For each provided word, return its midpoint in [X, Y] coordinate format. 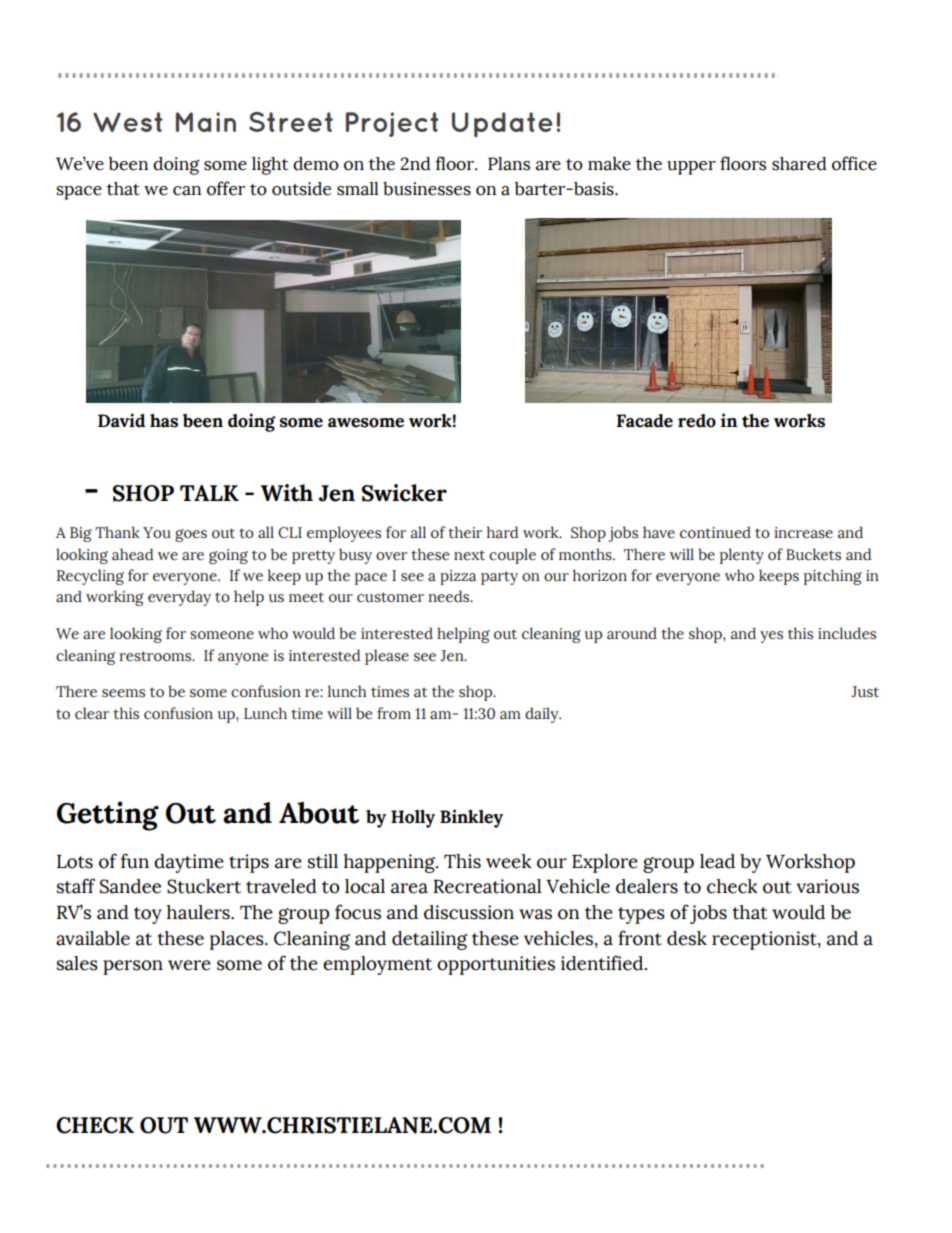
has [164, 421]
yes [771, 637]
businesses [427, 189]
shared [799, 164]
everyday [179, 598]
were [189, 965]
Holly [413, 818]
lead [717, 861]
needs [450, 596]
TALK [209, 493]
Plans [509, 164]
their [465, 532]
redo [697, 421]
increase [803, 533]
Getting [108, 816]
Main [206, 122]
